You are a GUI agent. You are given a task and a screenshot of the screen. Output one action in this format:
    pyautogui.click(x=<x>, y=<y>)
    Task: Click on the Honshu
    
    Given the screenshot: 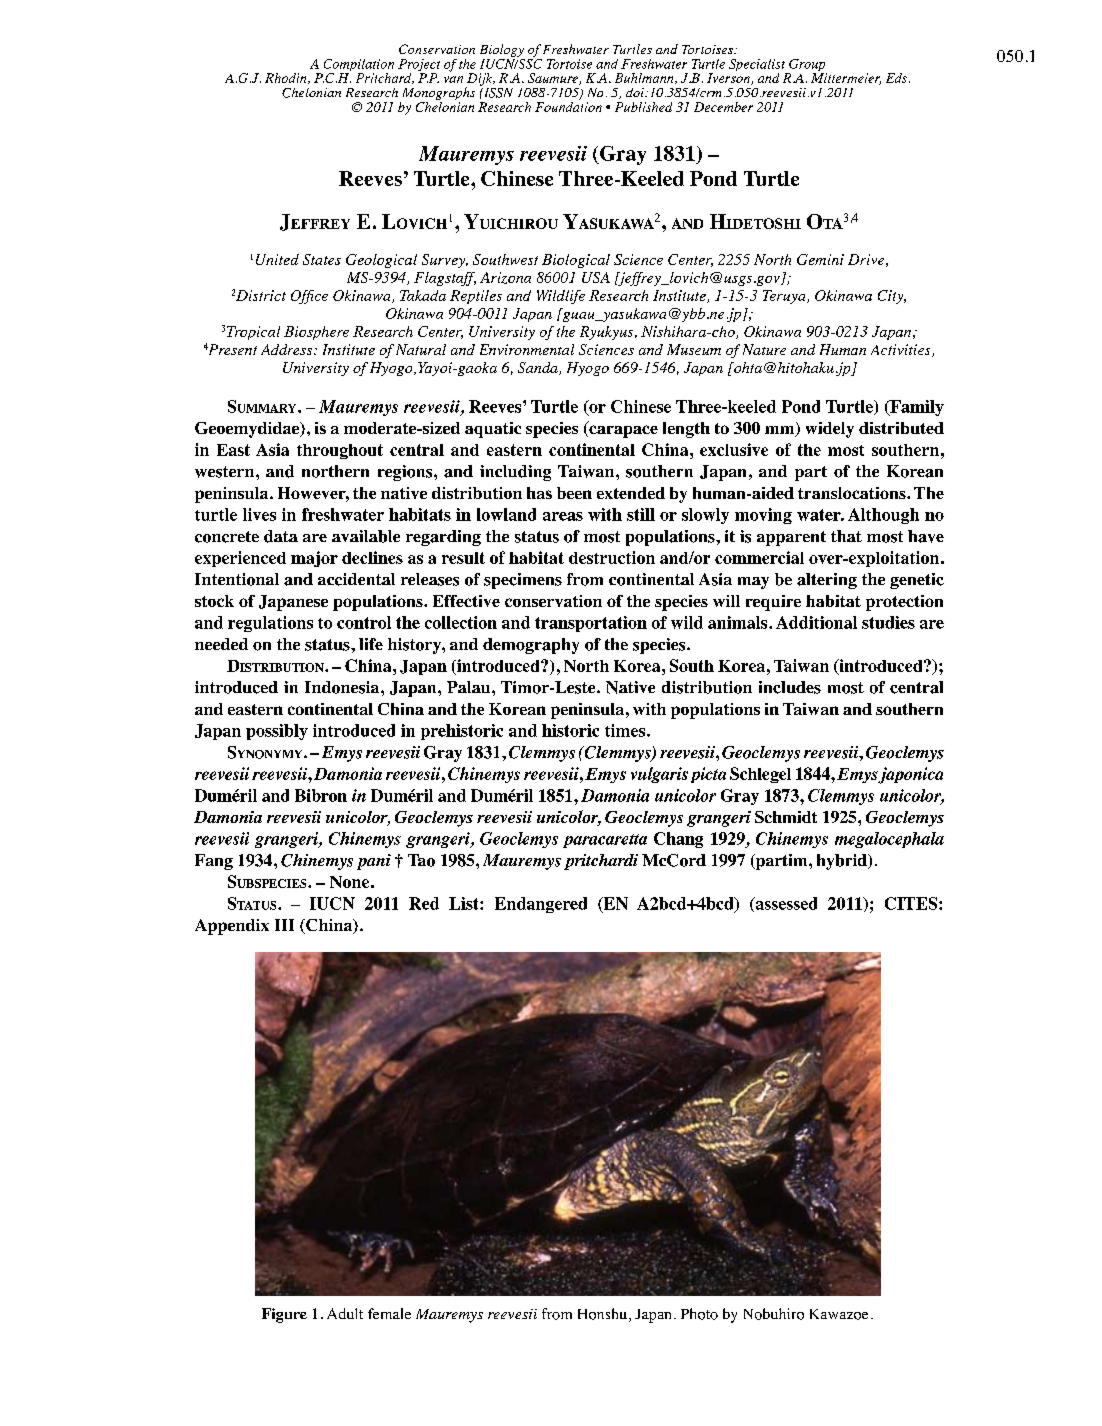 What is the action you would take?
    pyautogui.click(x=602, y=1314)
